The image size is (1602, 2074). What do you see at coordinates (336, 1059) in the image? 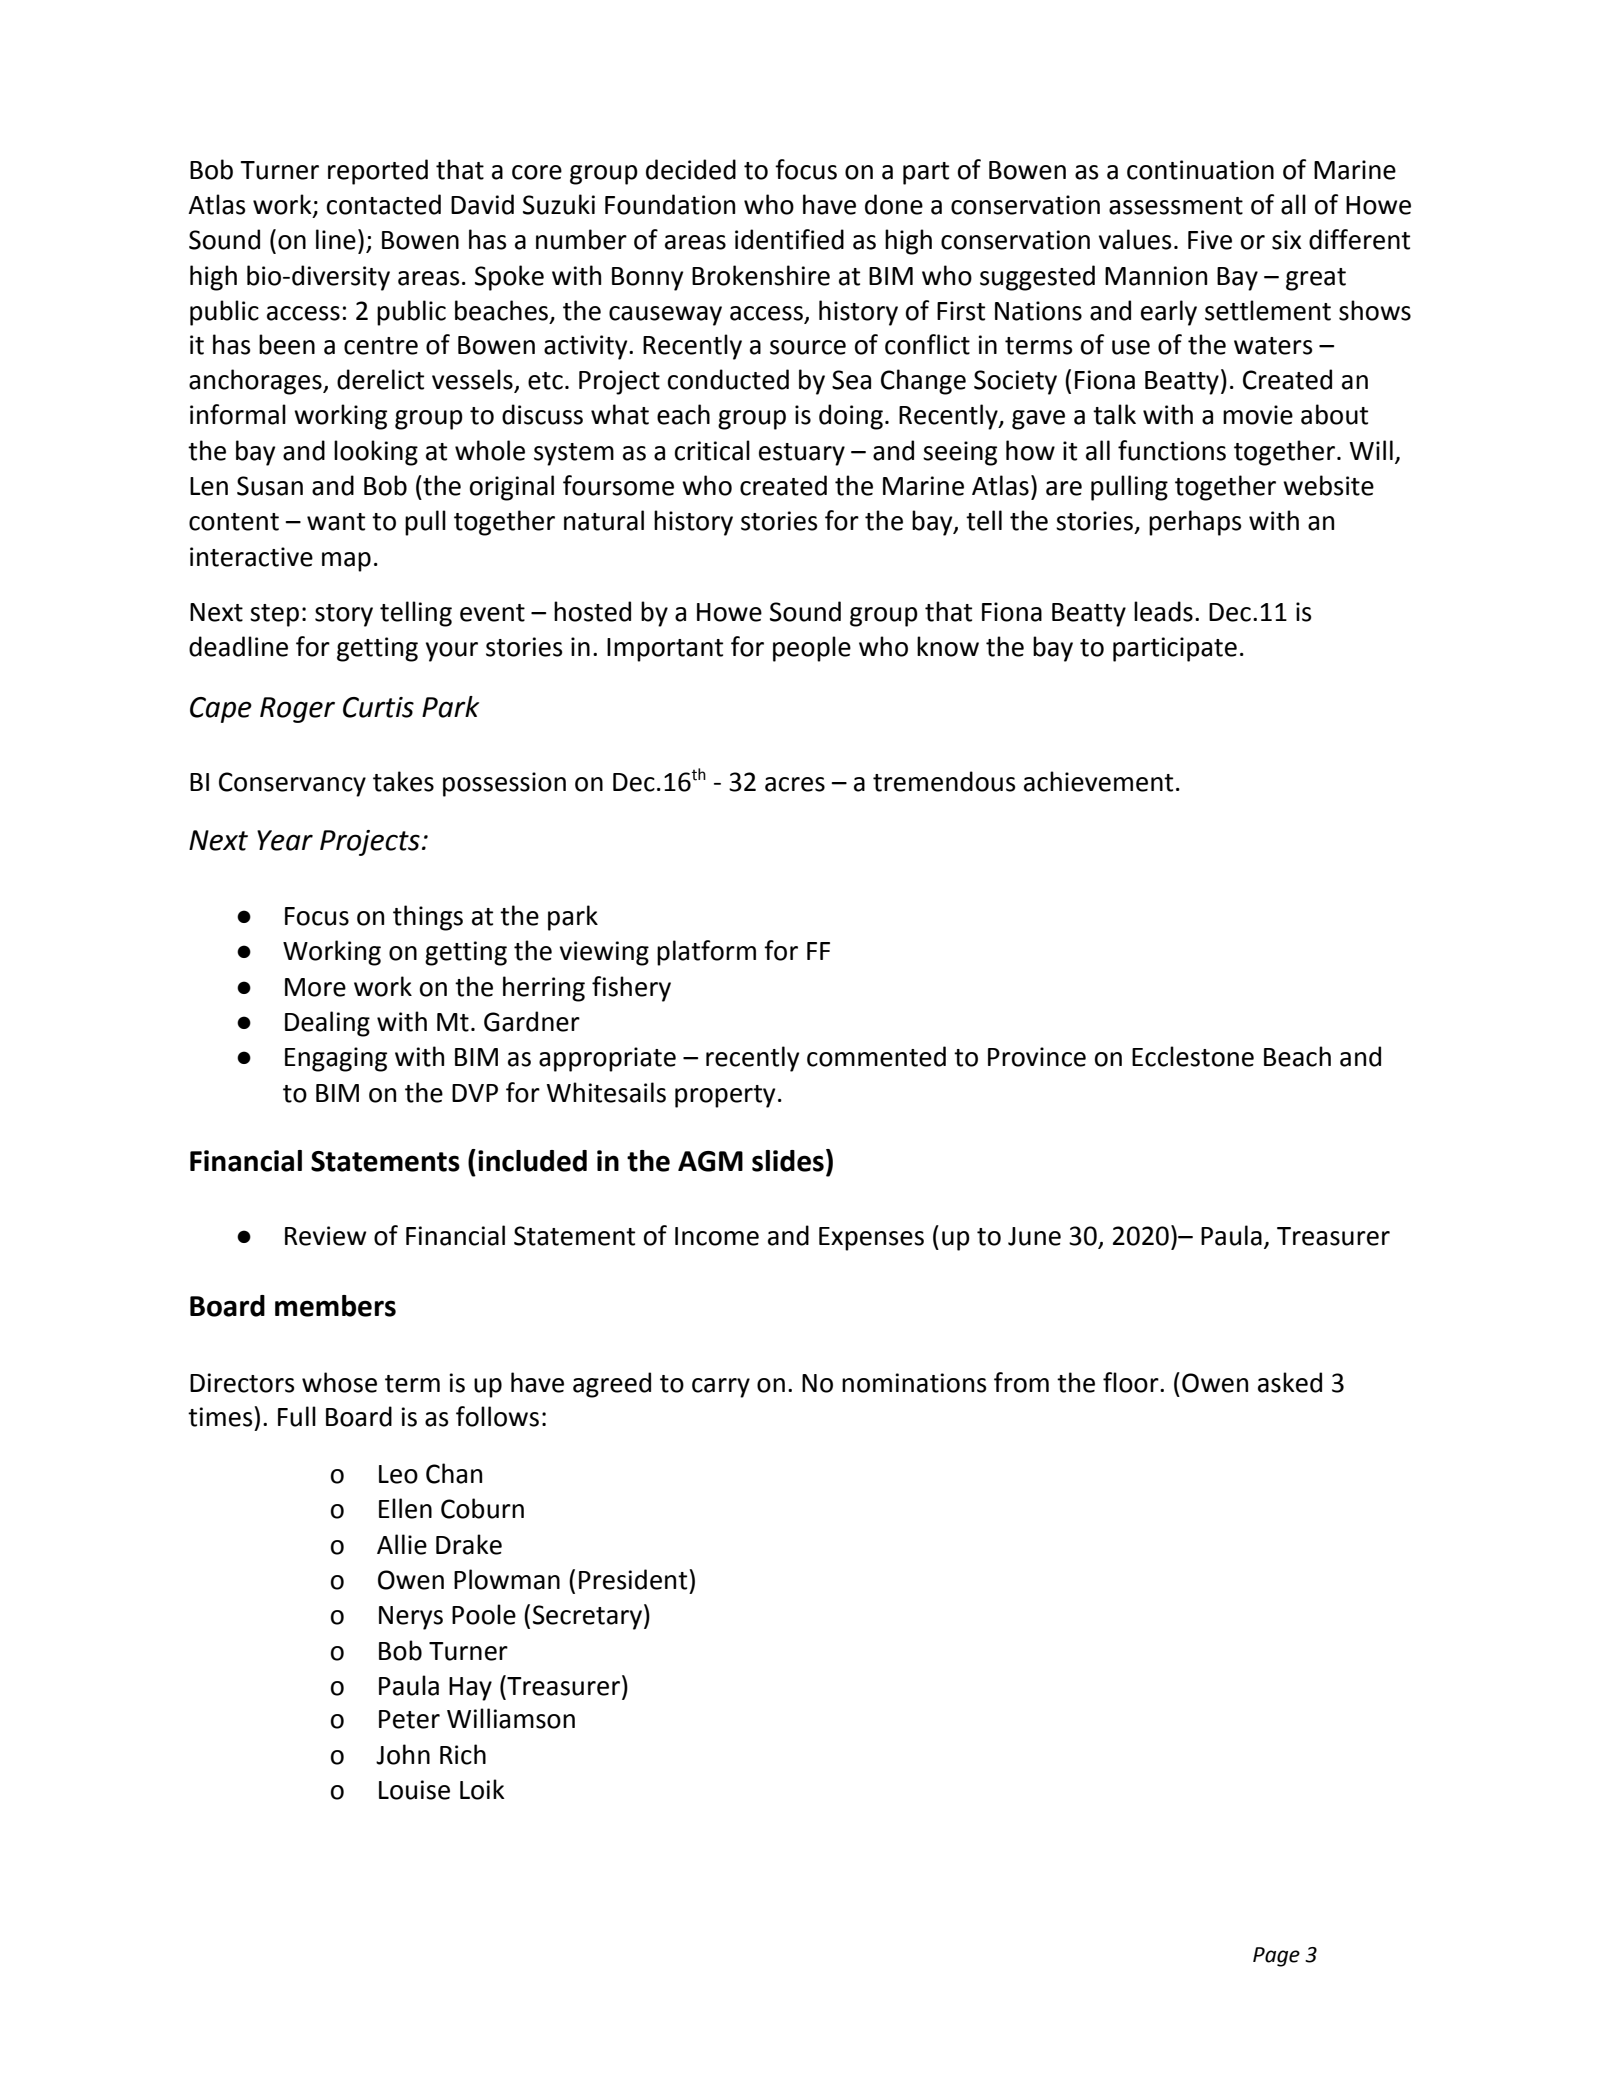
I see `Engaging` at bounding box center [336, 1059].
